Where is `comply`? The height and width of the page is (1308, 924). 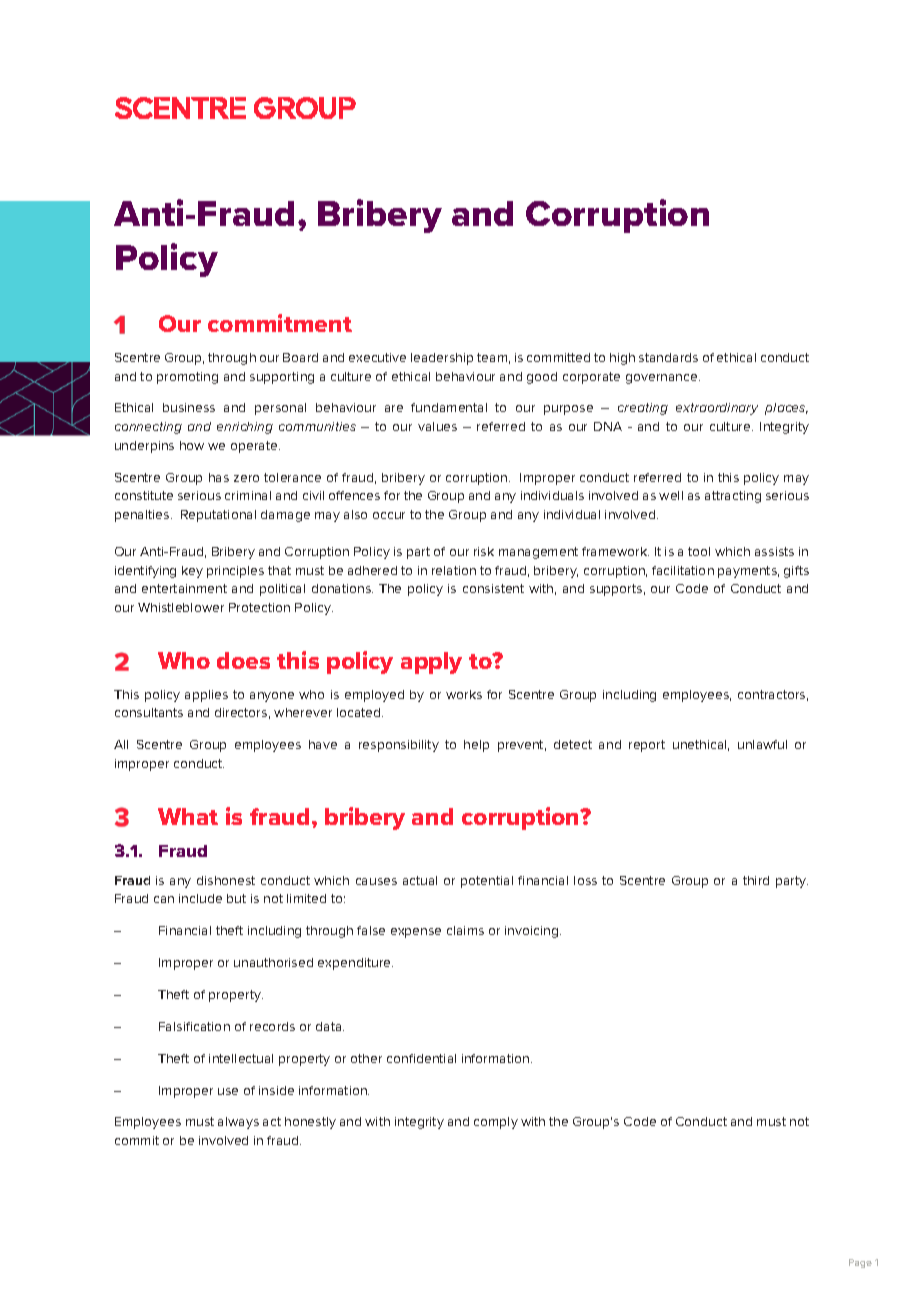
comply is located at coordinates (496, 1123).
